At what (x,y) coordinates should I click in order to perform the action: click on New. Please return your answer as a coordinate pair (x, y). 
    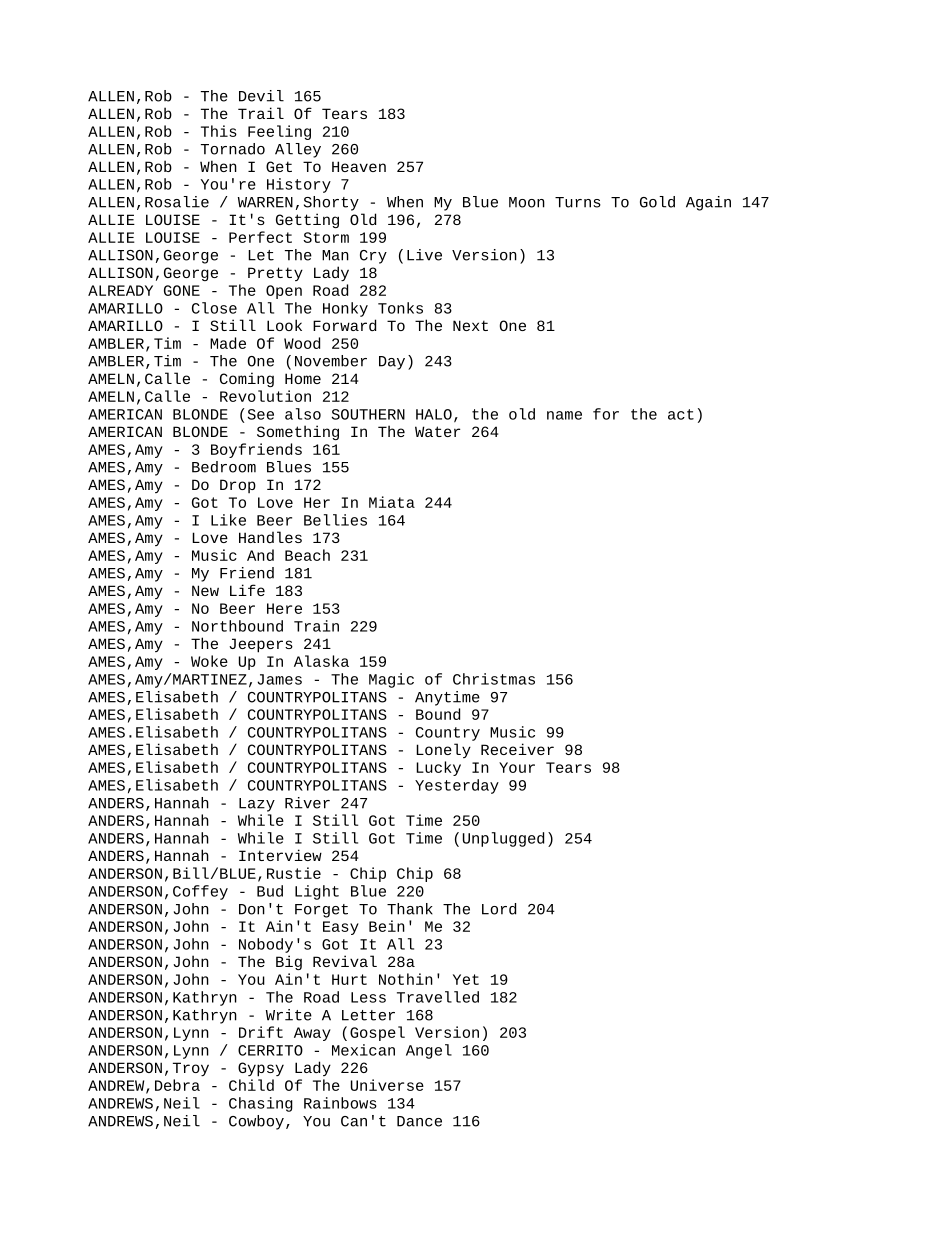
    Looking at the image, I should click on (205, 590).
